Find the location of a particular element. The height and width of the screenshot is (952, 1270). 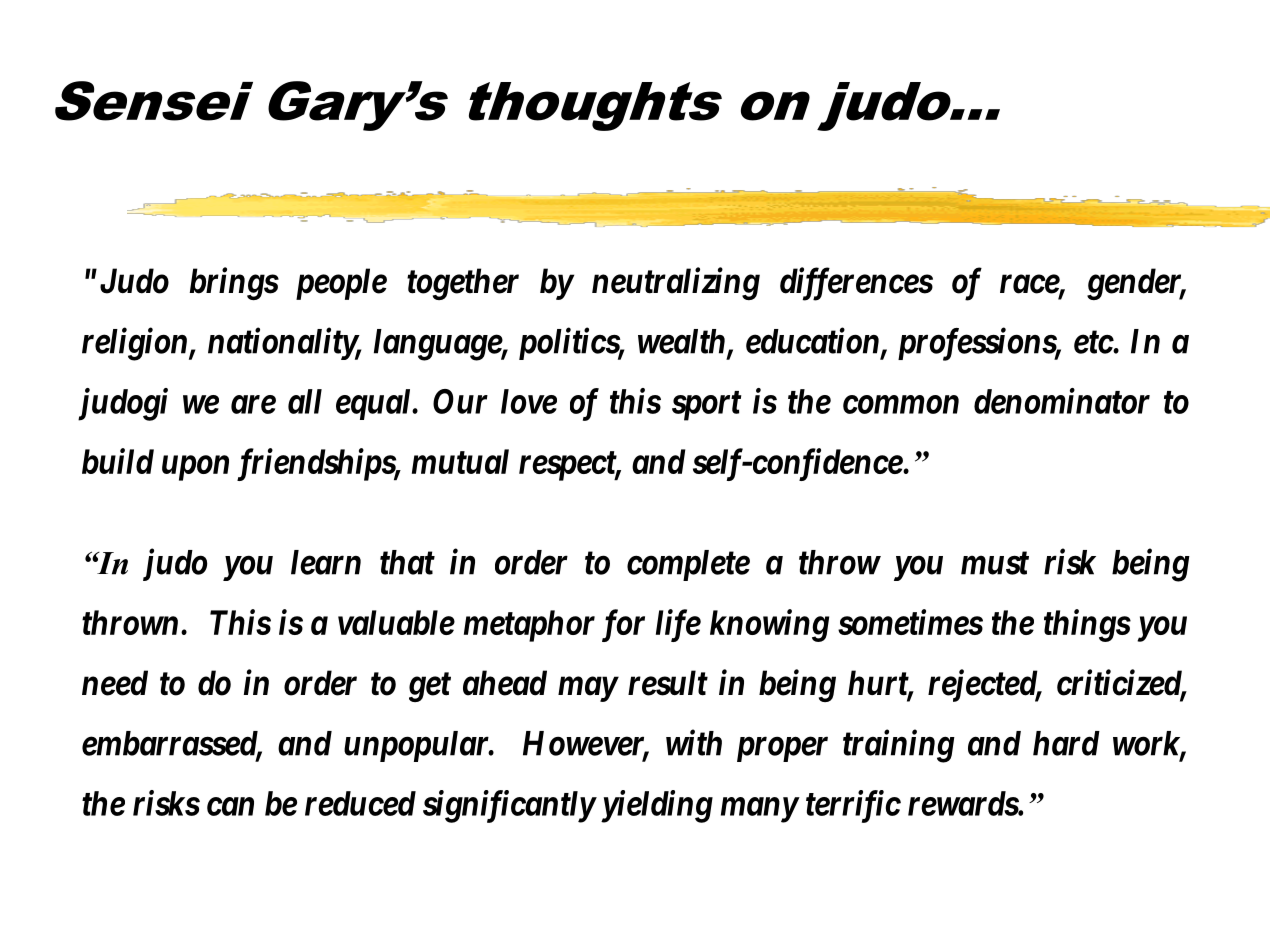

learn is located at coordinates (326, 562).
